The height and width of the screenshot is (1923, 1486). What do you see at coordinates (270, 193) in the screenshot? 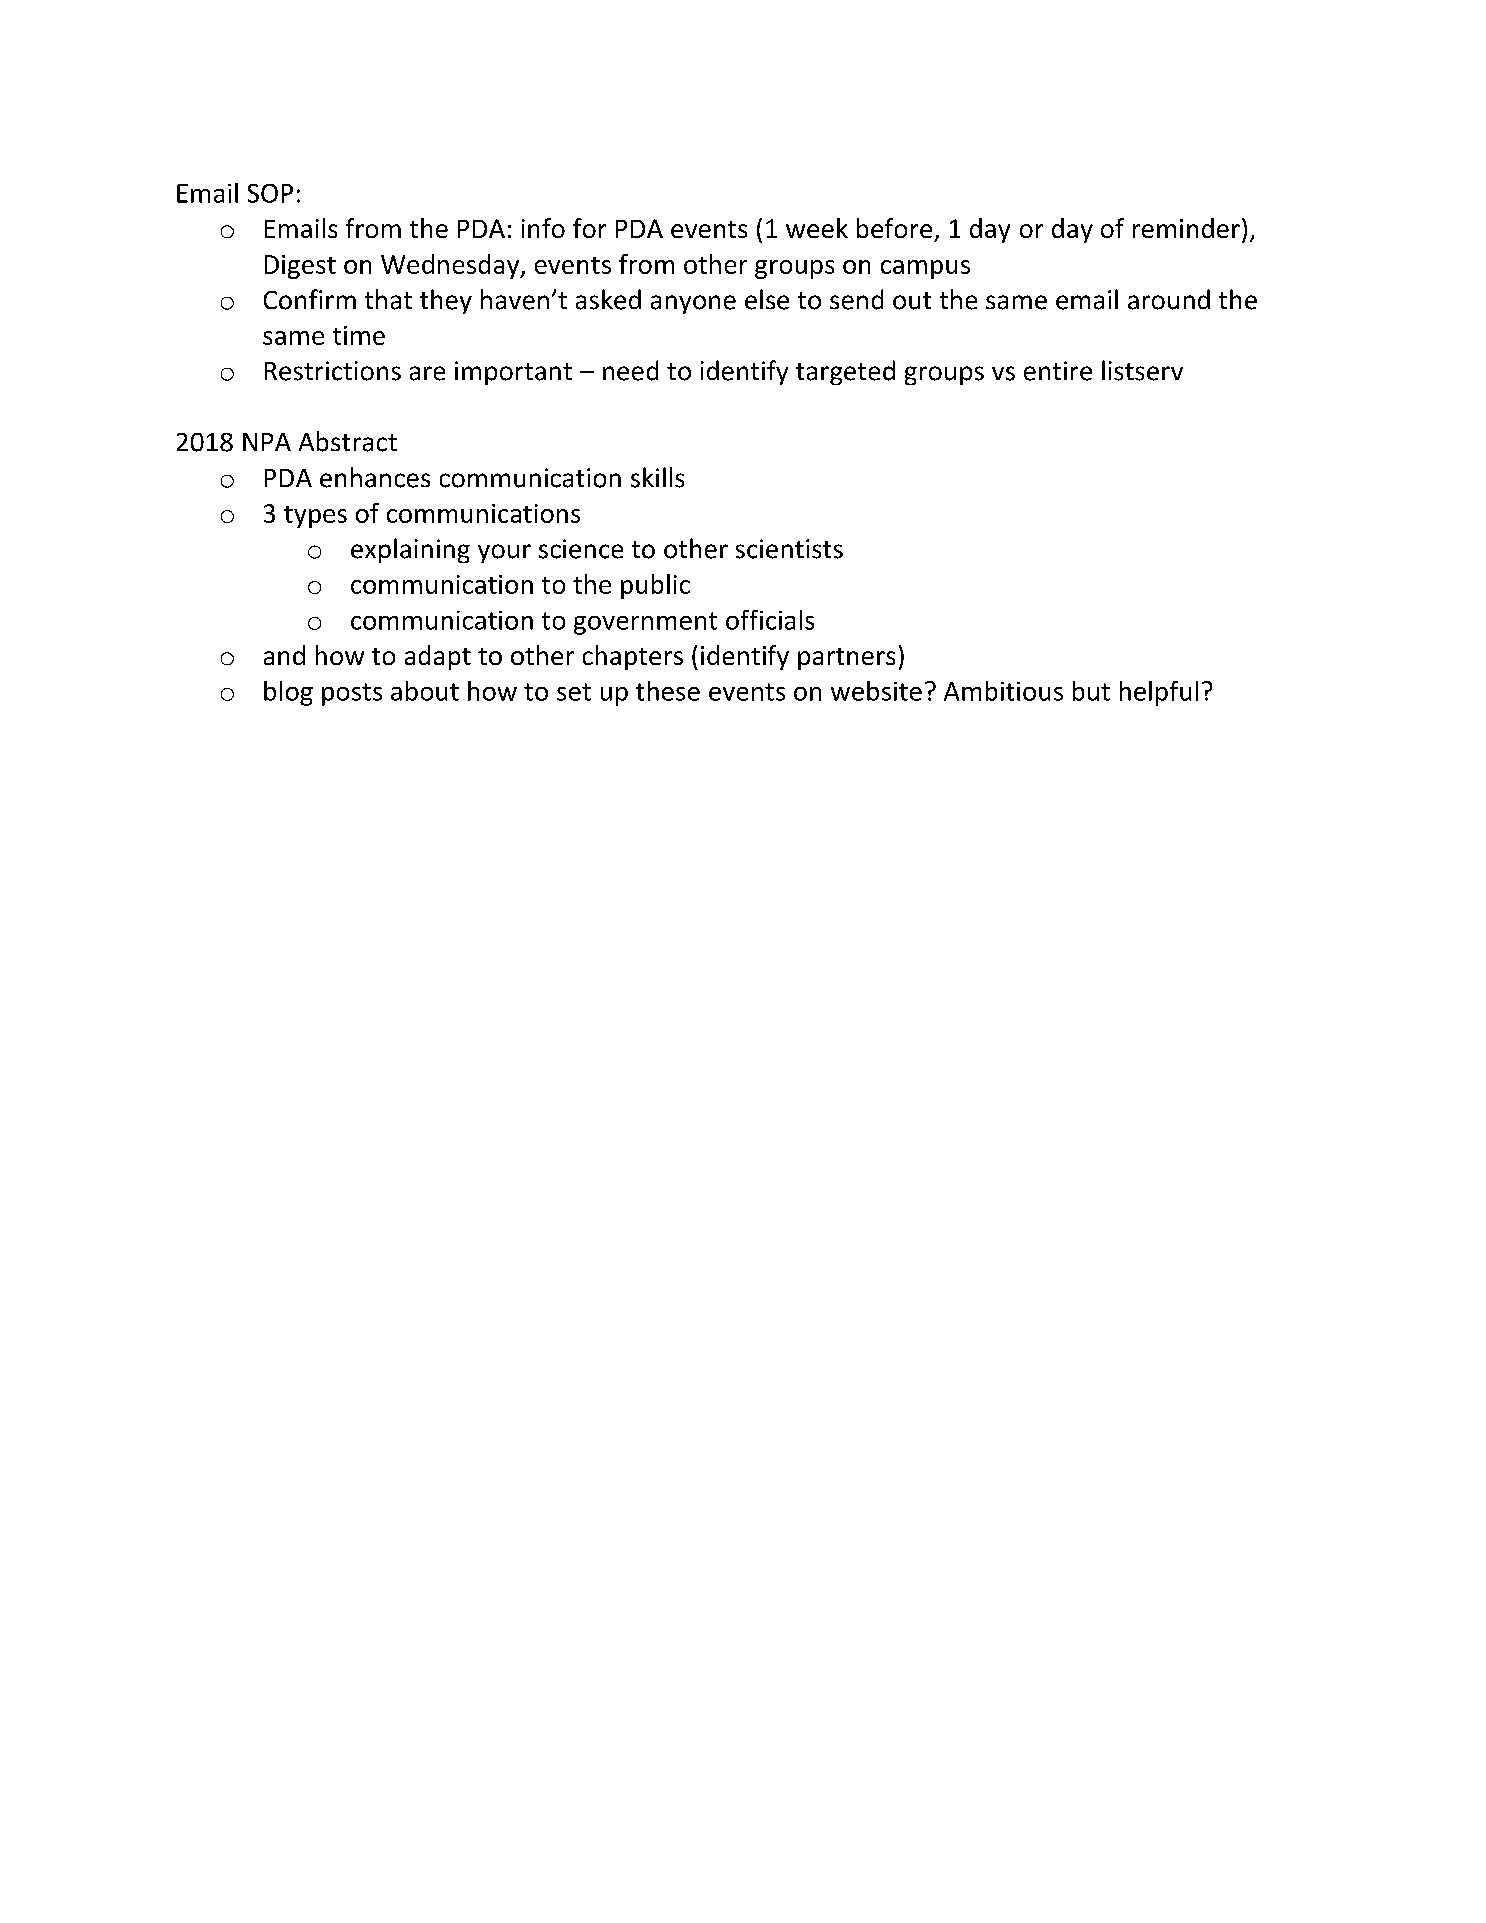
I see `SOP` at bounding box center [270, 193].
